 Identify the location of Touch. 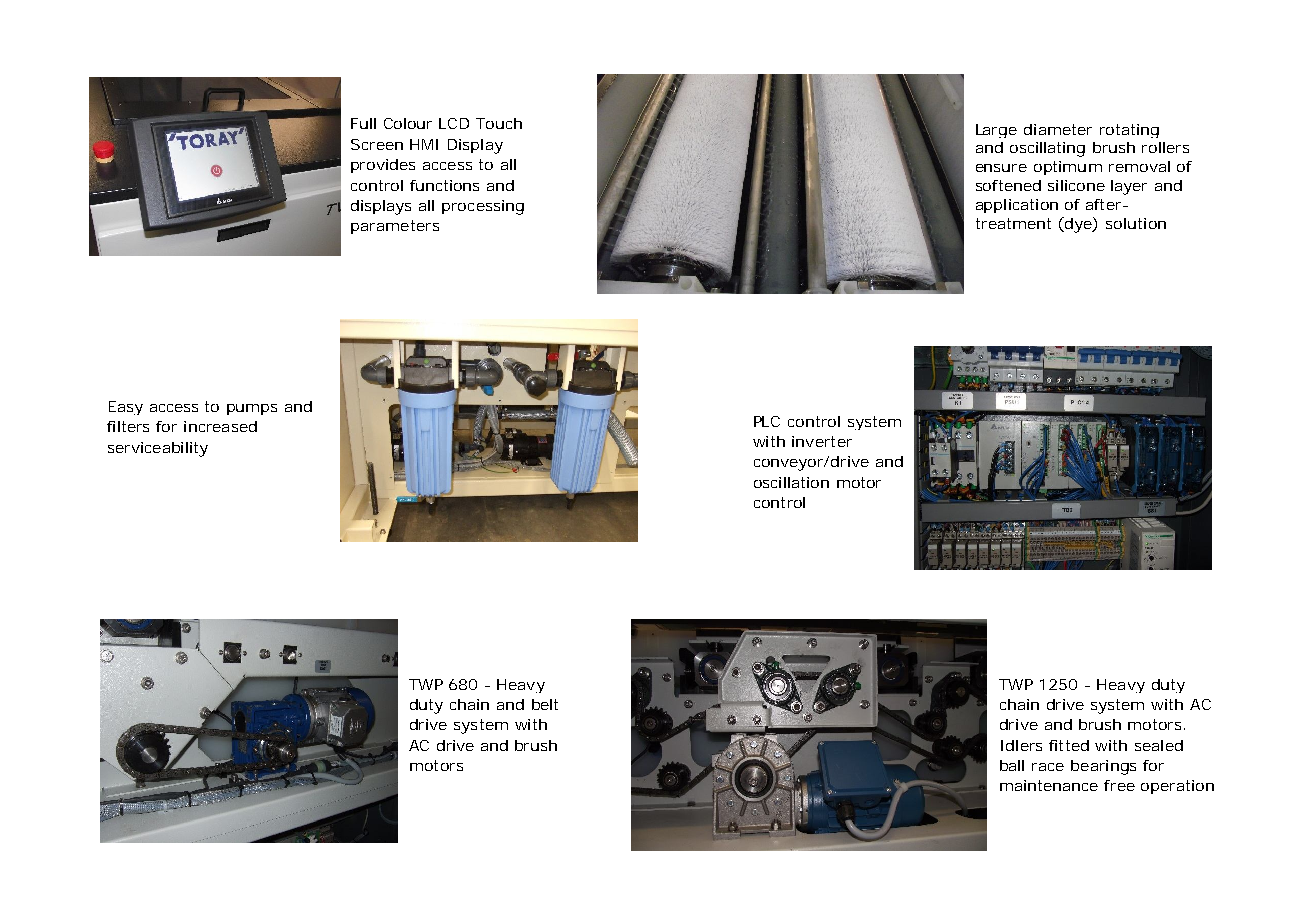
(499, 123).
